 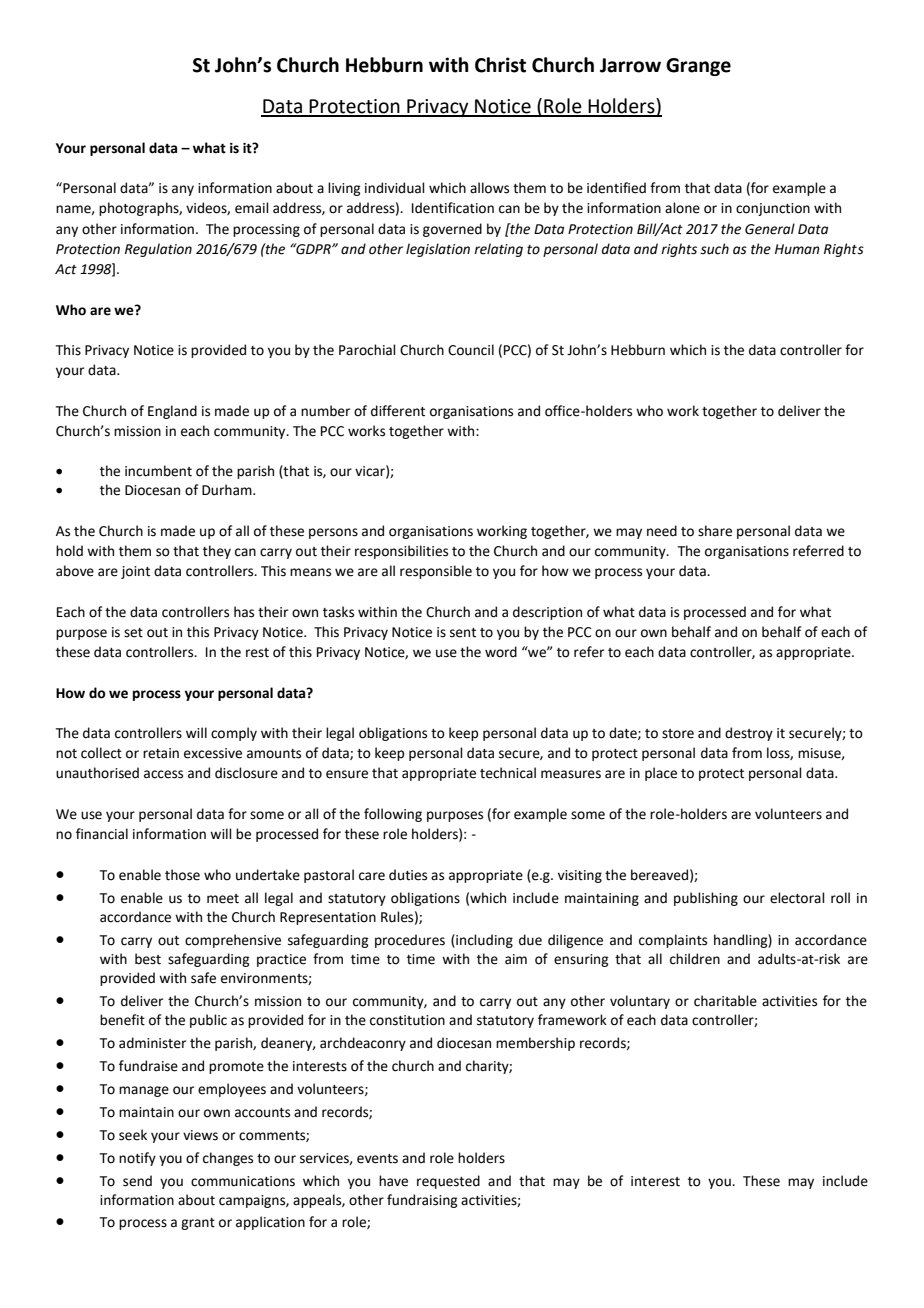 I want to click on requested, so click(x=448, y=1182).
